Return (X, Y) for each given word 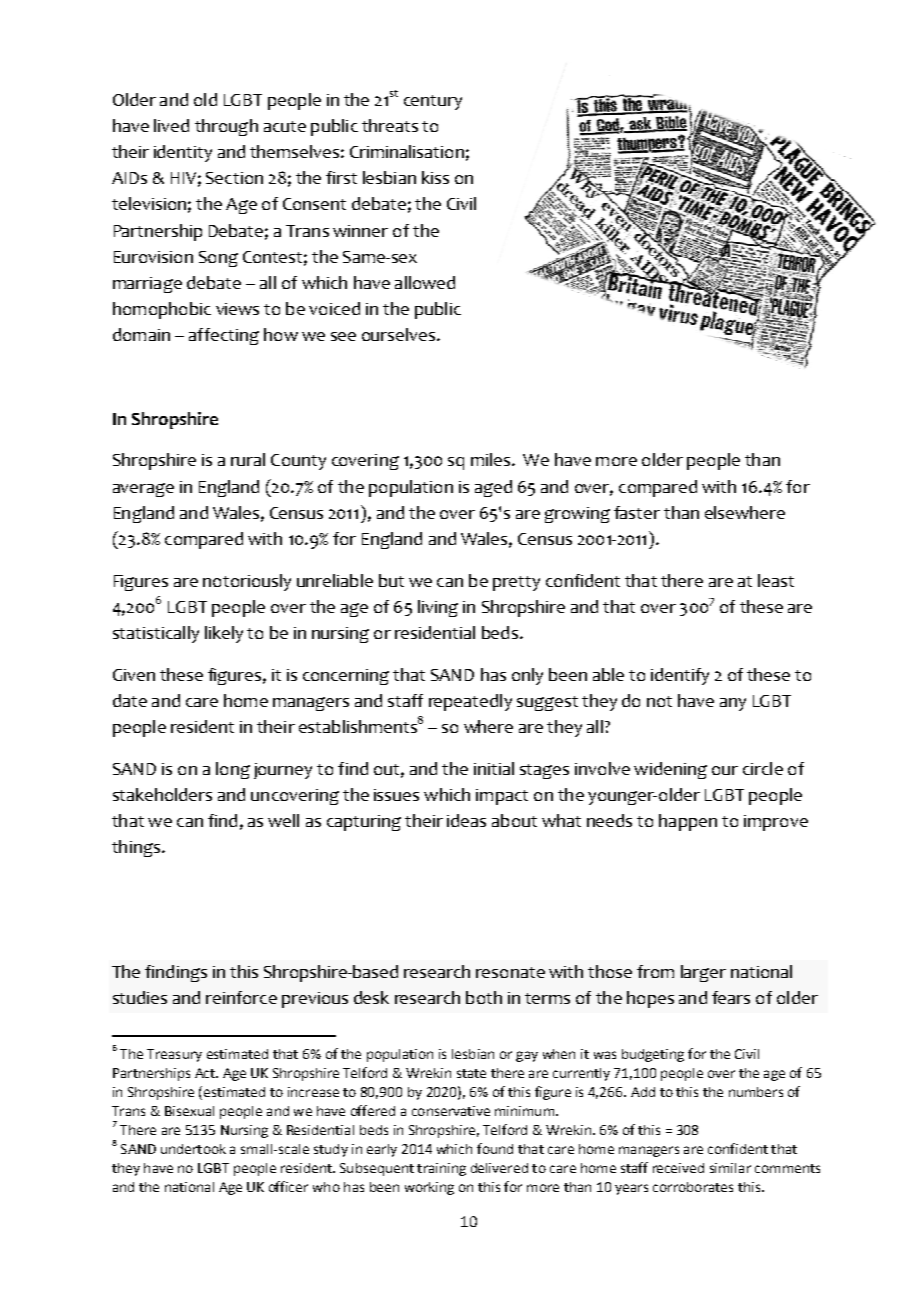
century (433, 102)
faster (637, 512)
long (233, 770)
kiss (435, 177)
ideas (466, 820)
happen (688, 822)
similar (730, 1168)
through (226, 127)
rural (248, 459)
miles (490, 459)
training (441, 1169)
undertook (193, 1149)
